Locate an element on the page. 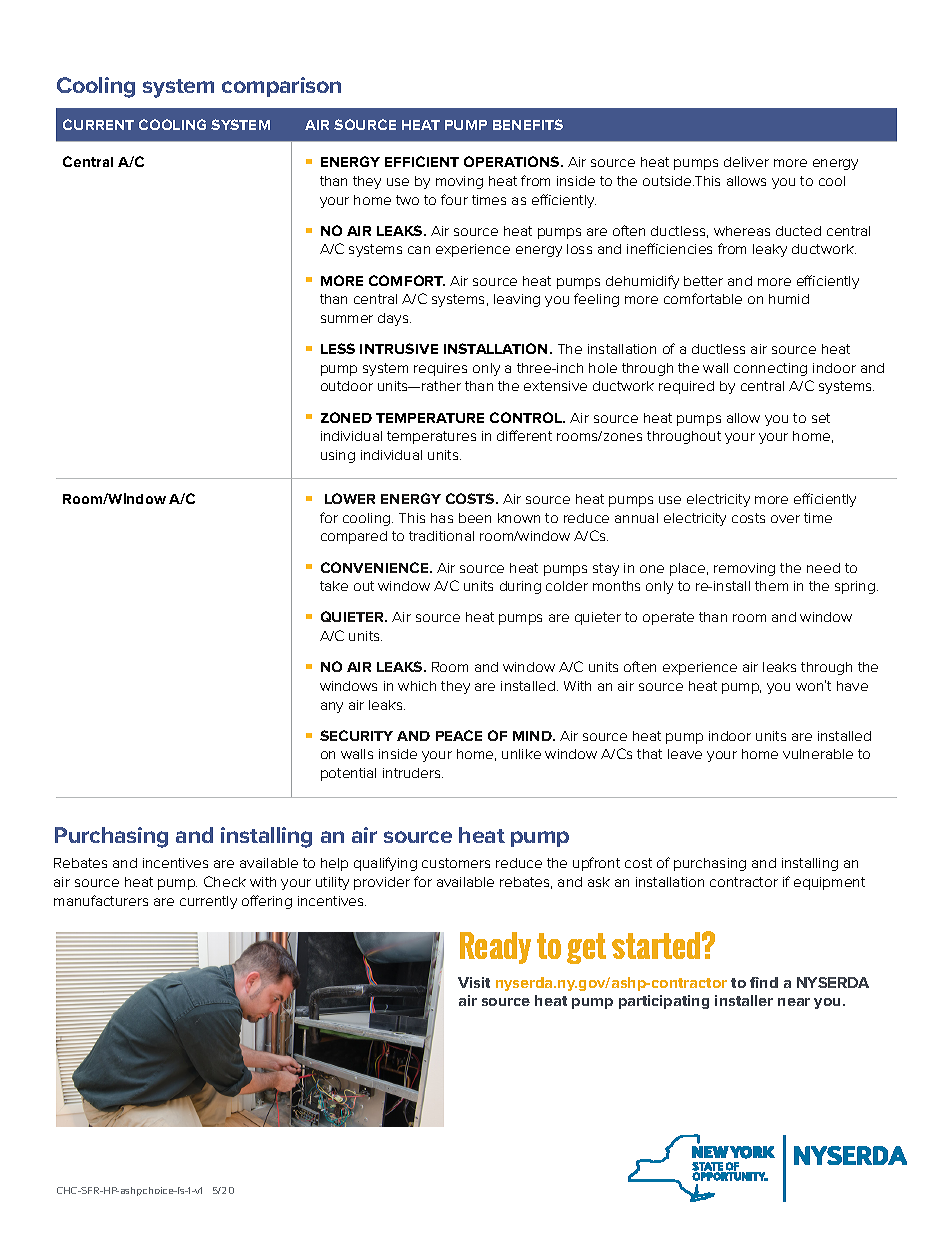 This document has width=952, height=1233. find is located at coordinates (764, 982).
